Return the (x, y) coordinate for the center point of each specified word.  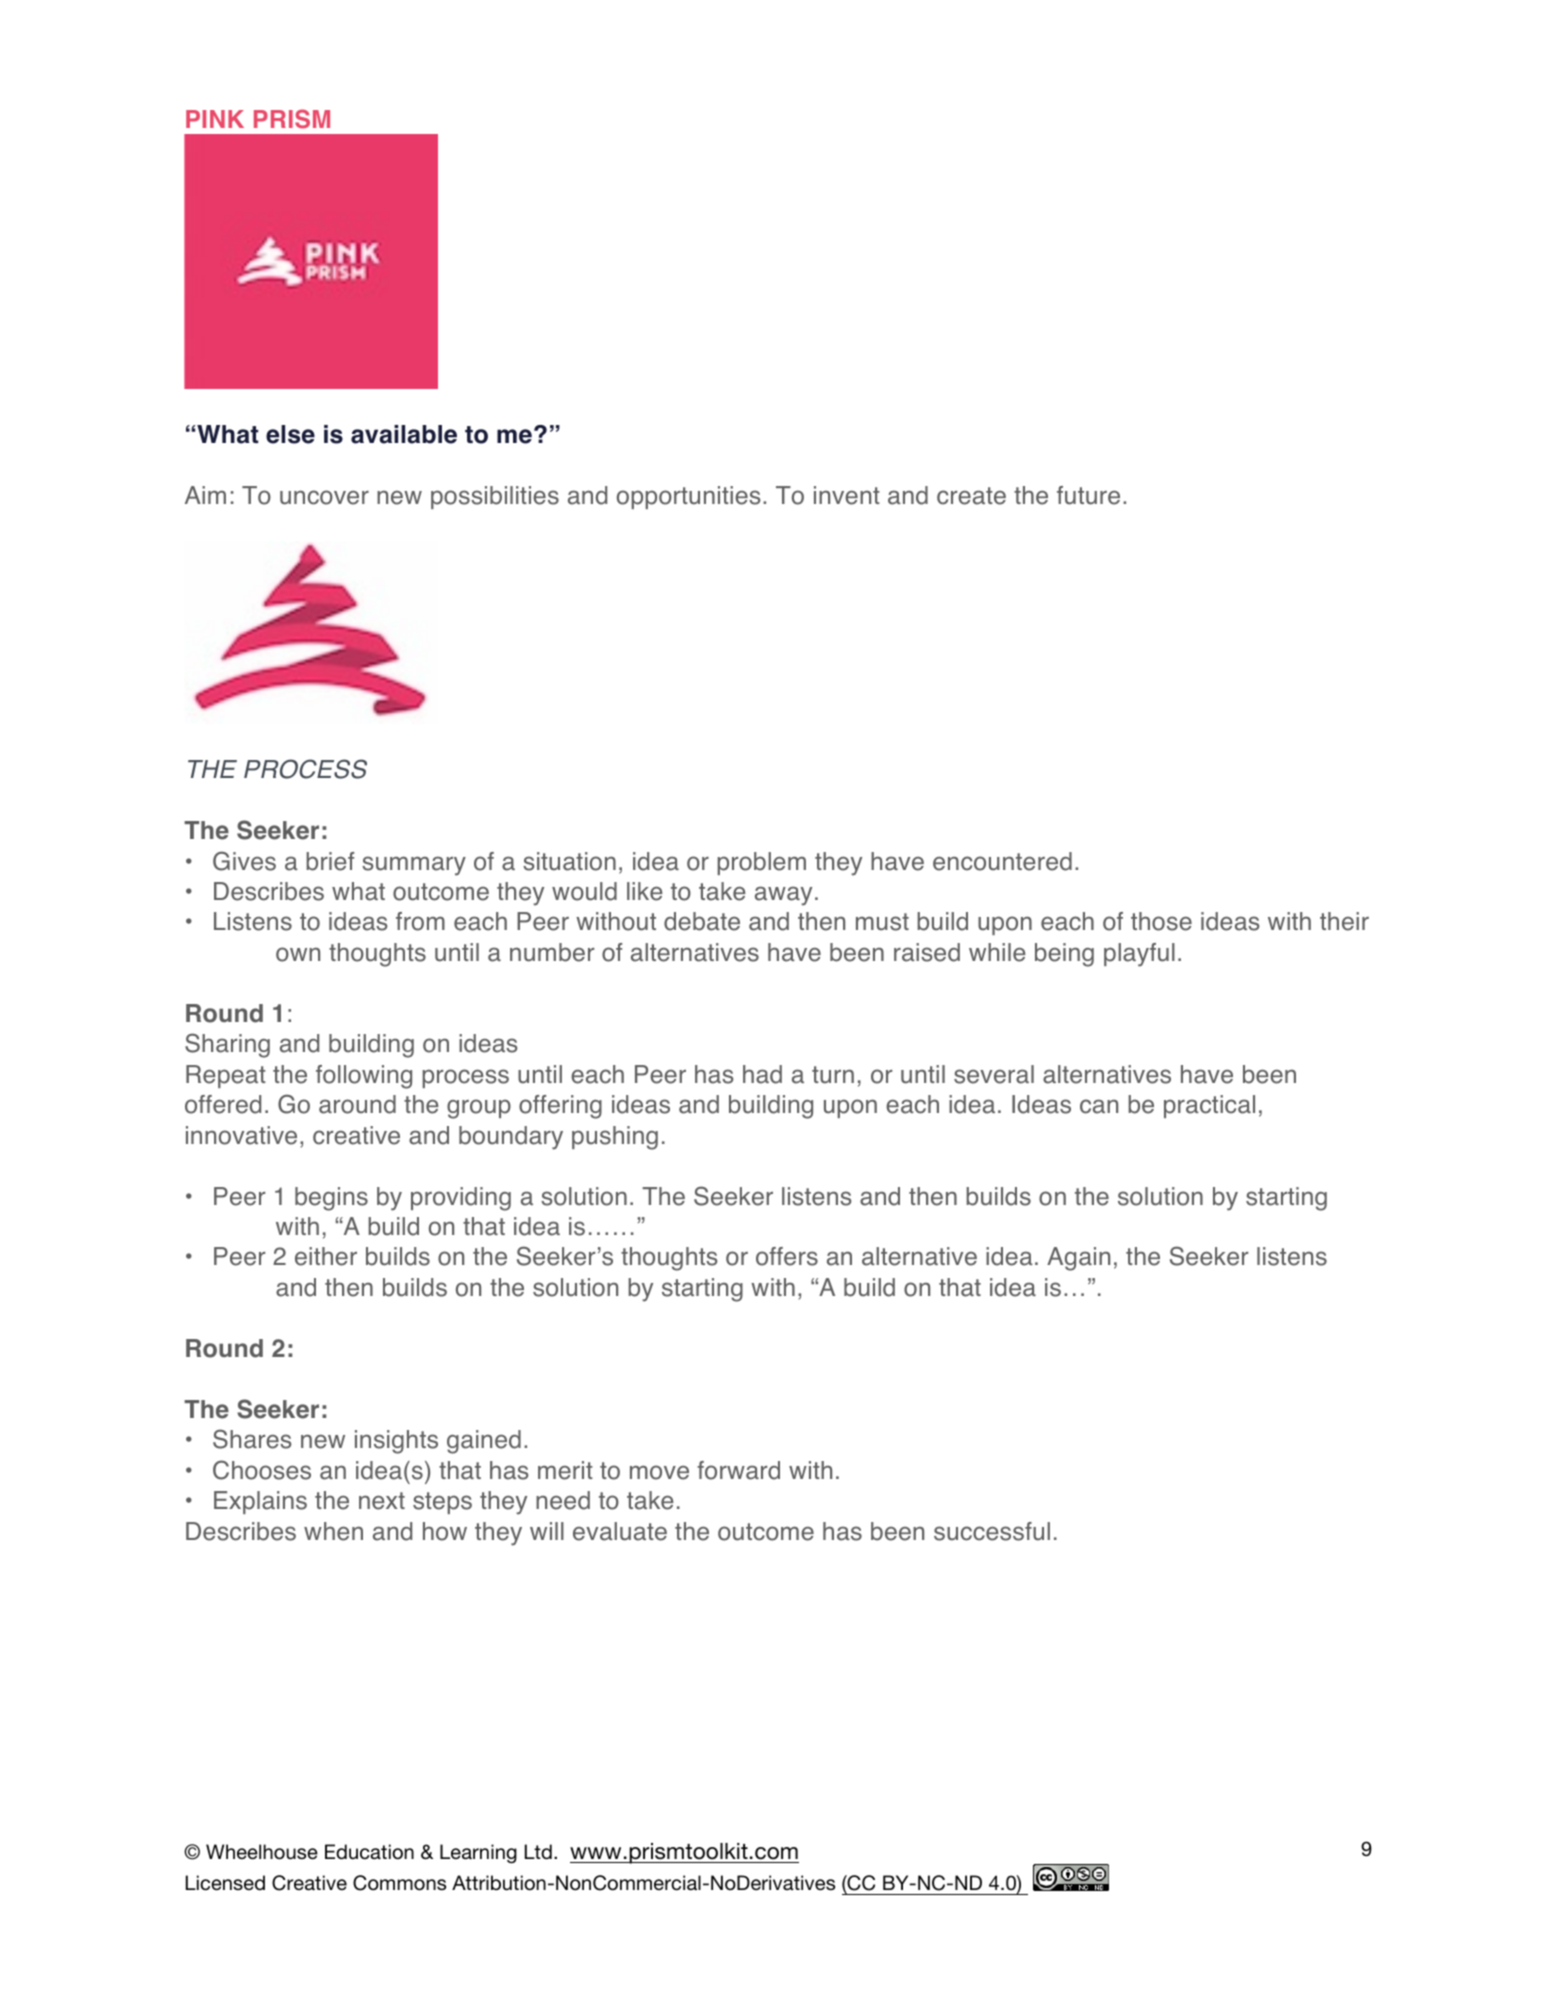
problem (761, 863)
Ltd (538, 1852)
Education (369, 1852)
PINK (215, 119)
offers (787, 1256)
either (326, 1256)
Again (1078, 1259)
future (1088, 495)
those (1161, 921)
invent (847, 495)
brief (330, 861)
